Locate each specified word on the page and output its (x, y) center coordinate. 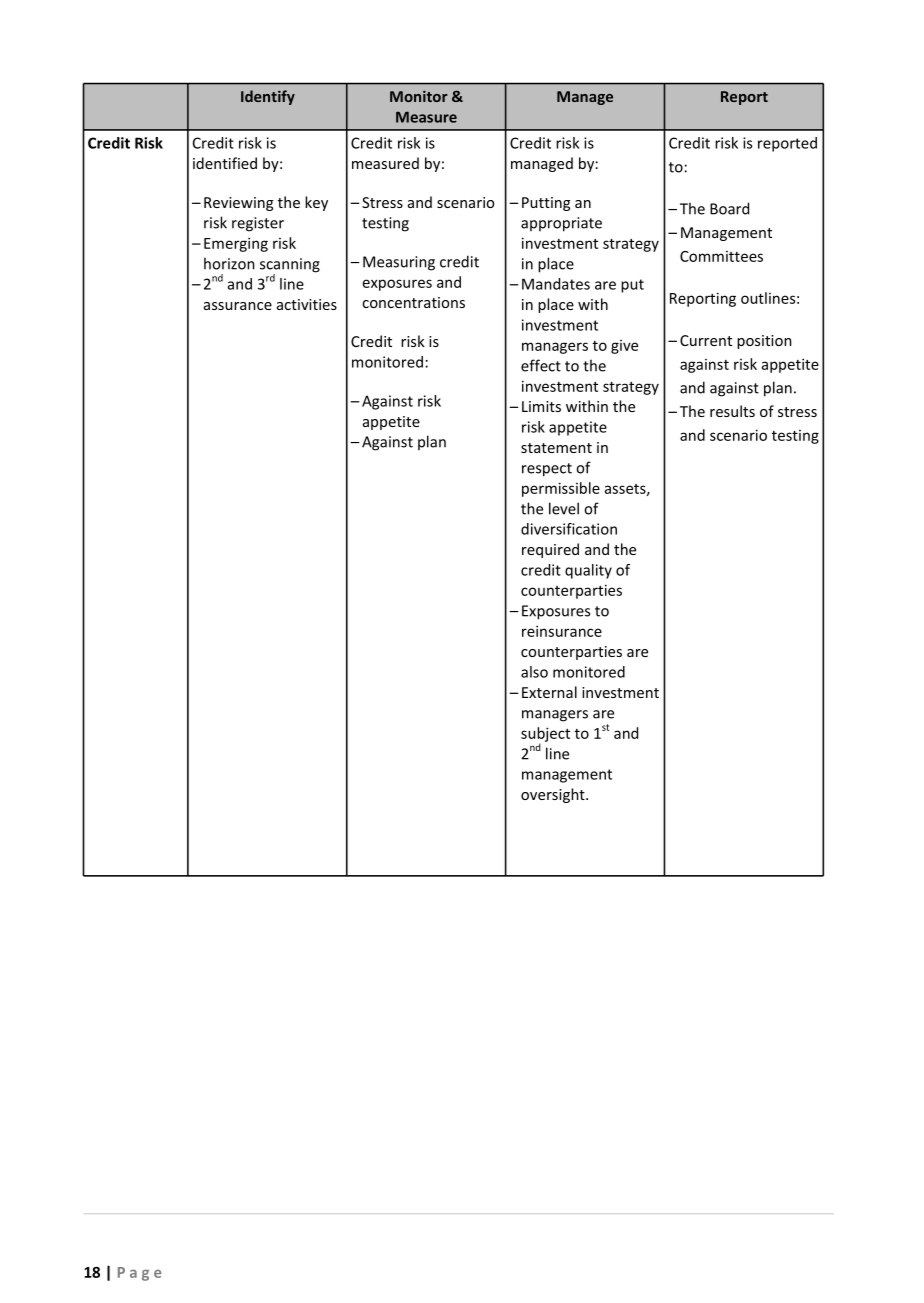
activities (307, 304)
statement (556, 448)
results (732, 411)
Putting (546, 204)
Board (729, 208)
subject (545, 735)
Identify (268, 97)
